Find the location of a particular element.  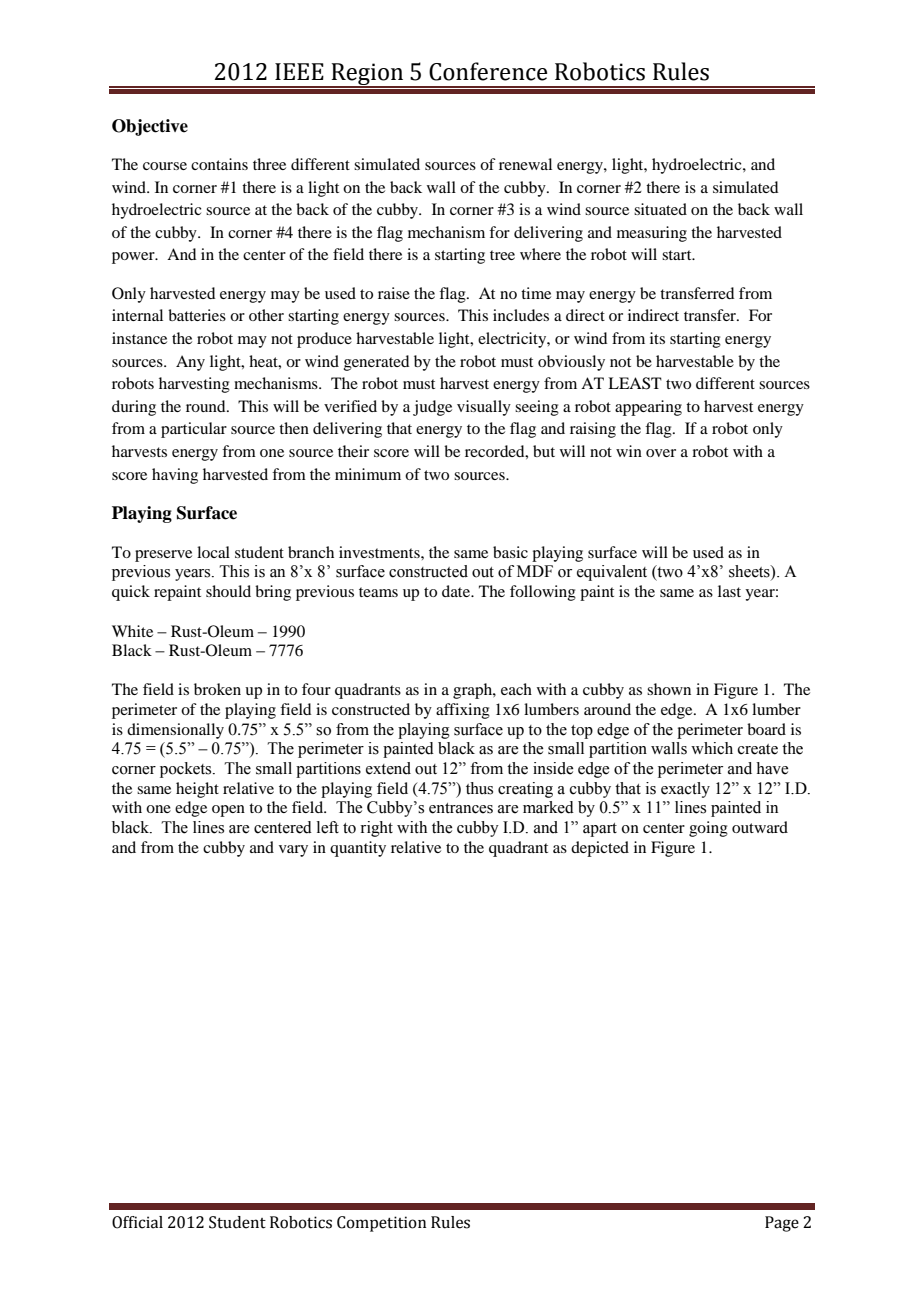

Conference is located at coordinates (488, 71).
